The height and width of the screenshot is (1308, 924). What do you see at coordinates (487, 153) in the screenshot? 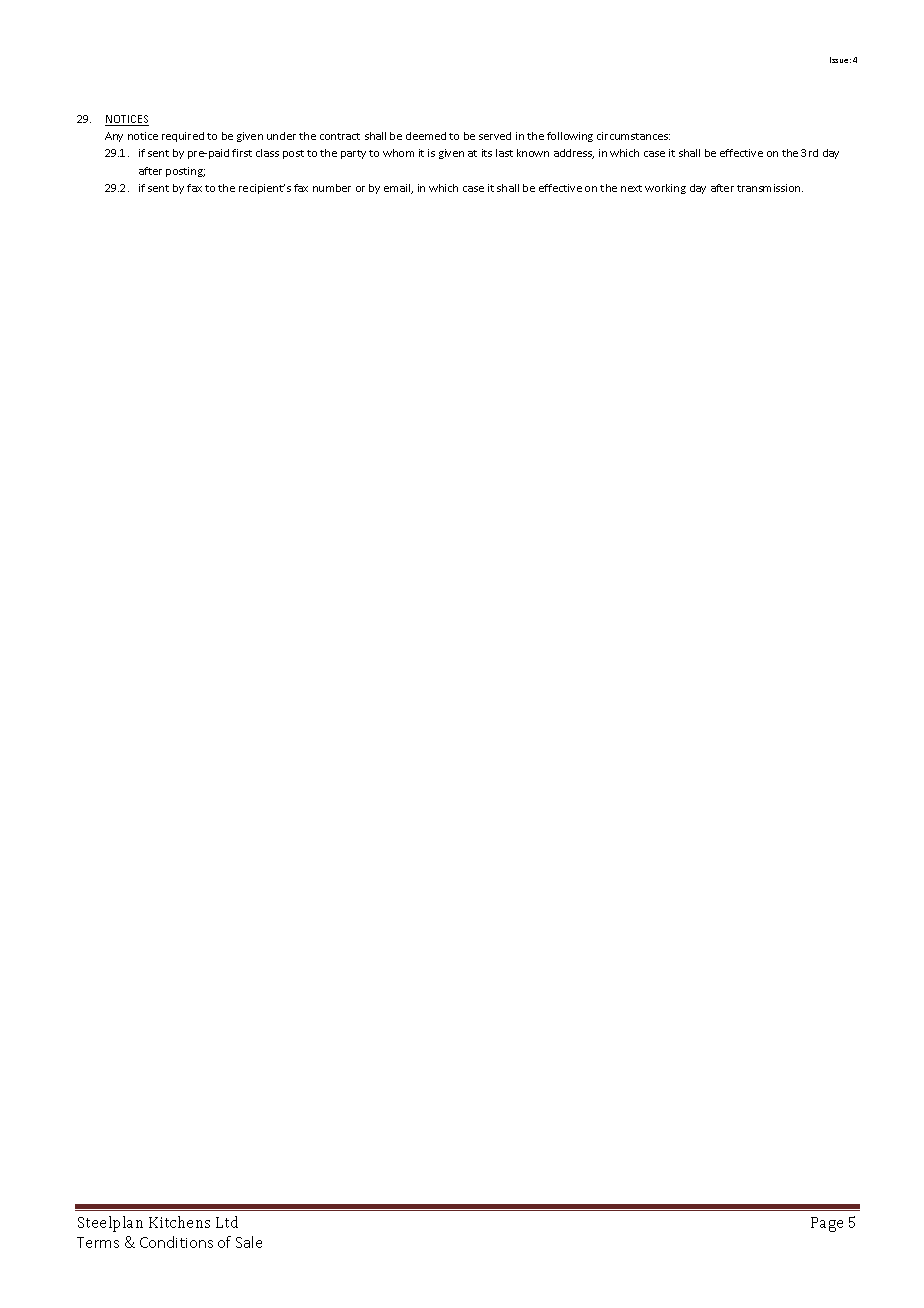
I see `its` at bounding box center [487, 153].
